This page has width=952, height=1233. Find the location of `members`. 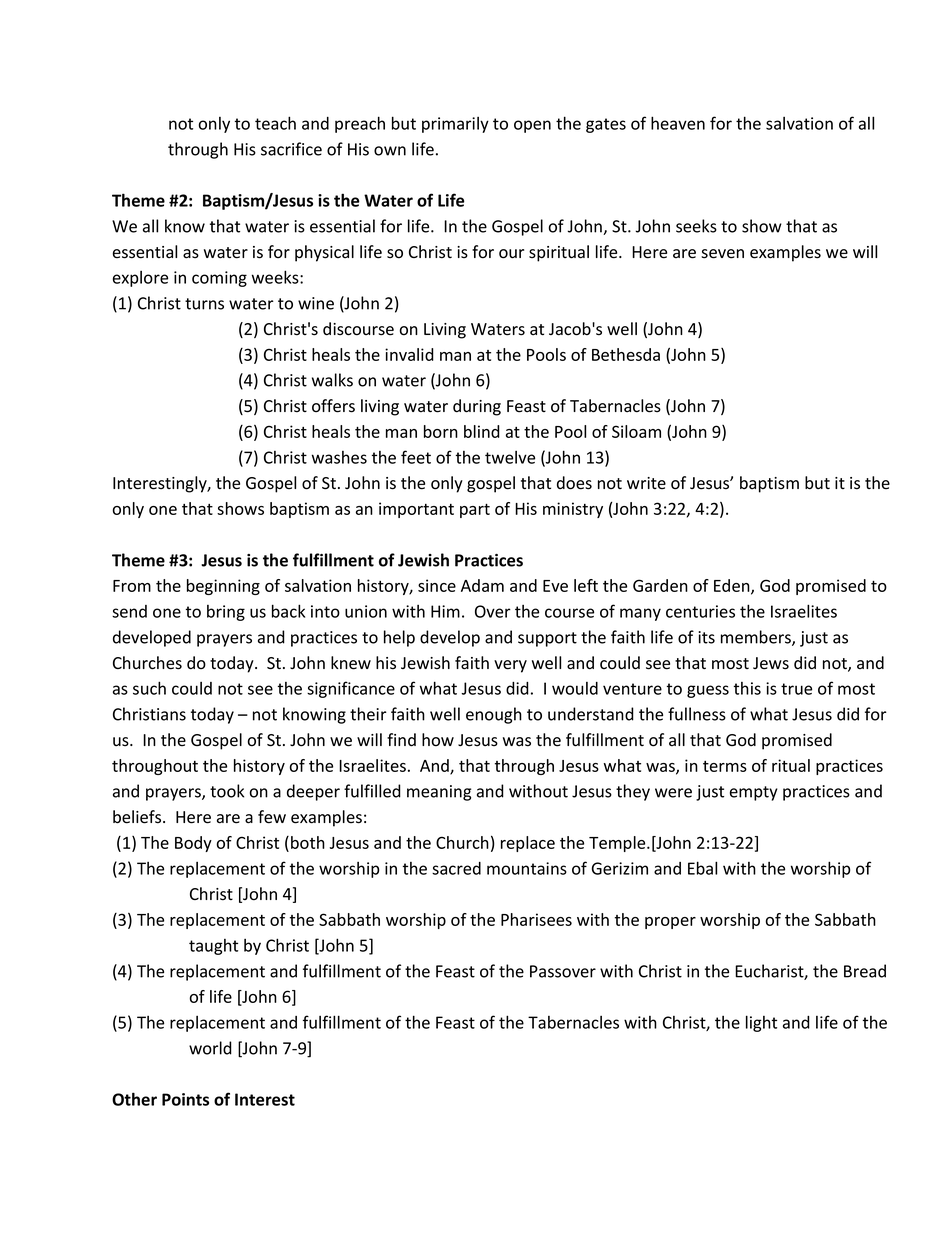

members is located at coordinates (757, 638).
